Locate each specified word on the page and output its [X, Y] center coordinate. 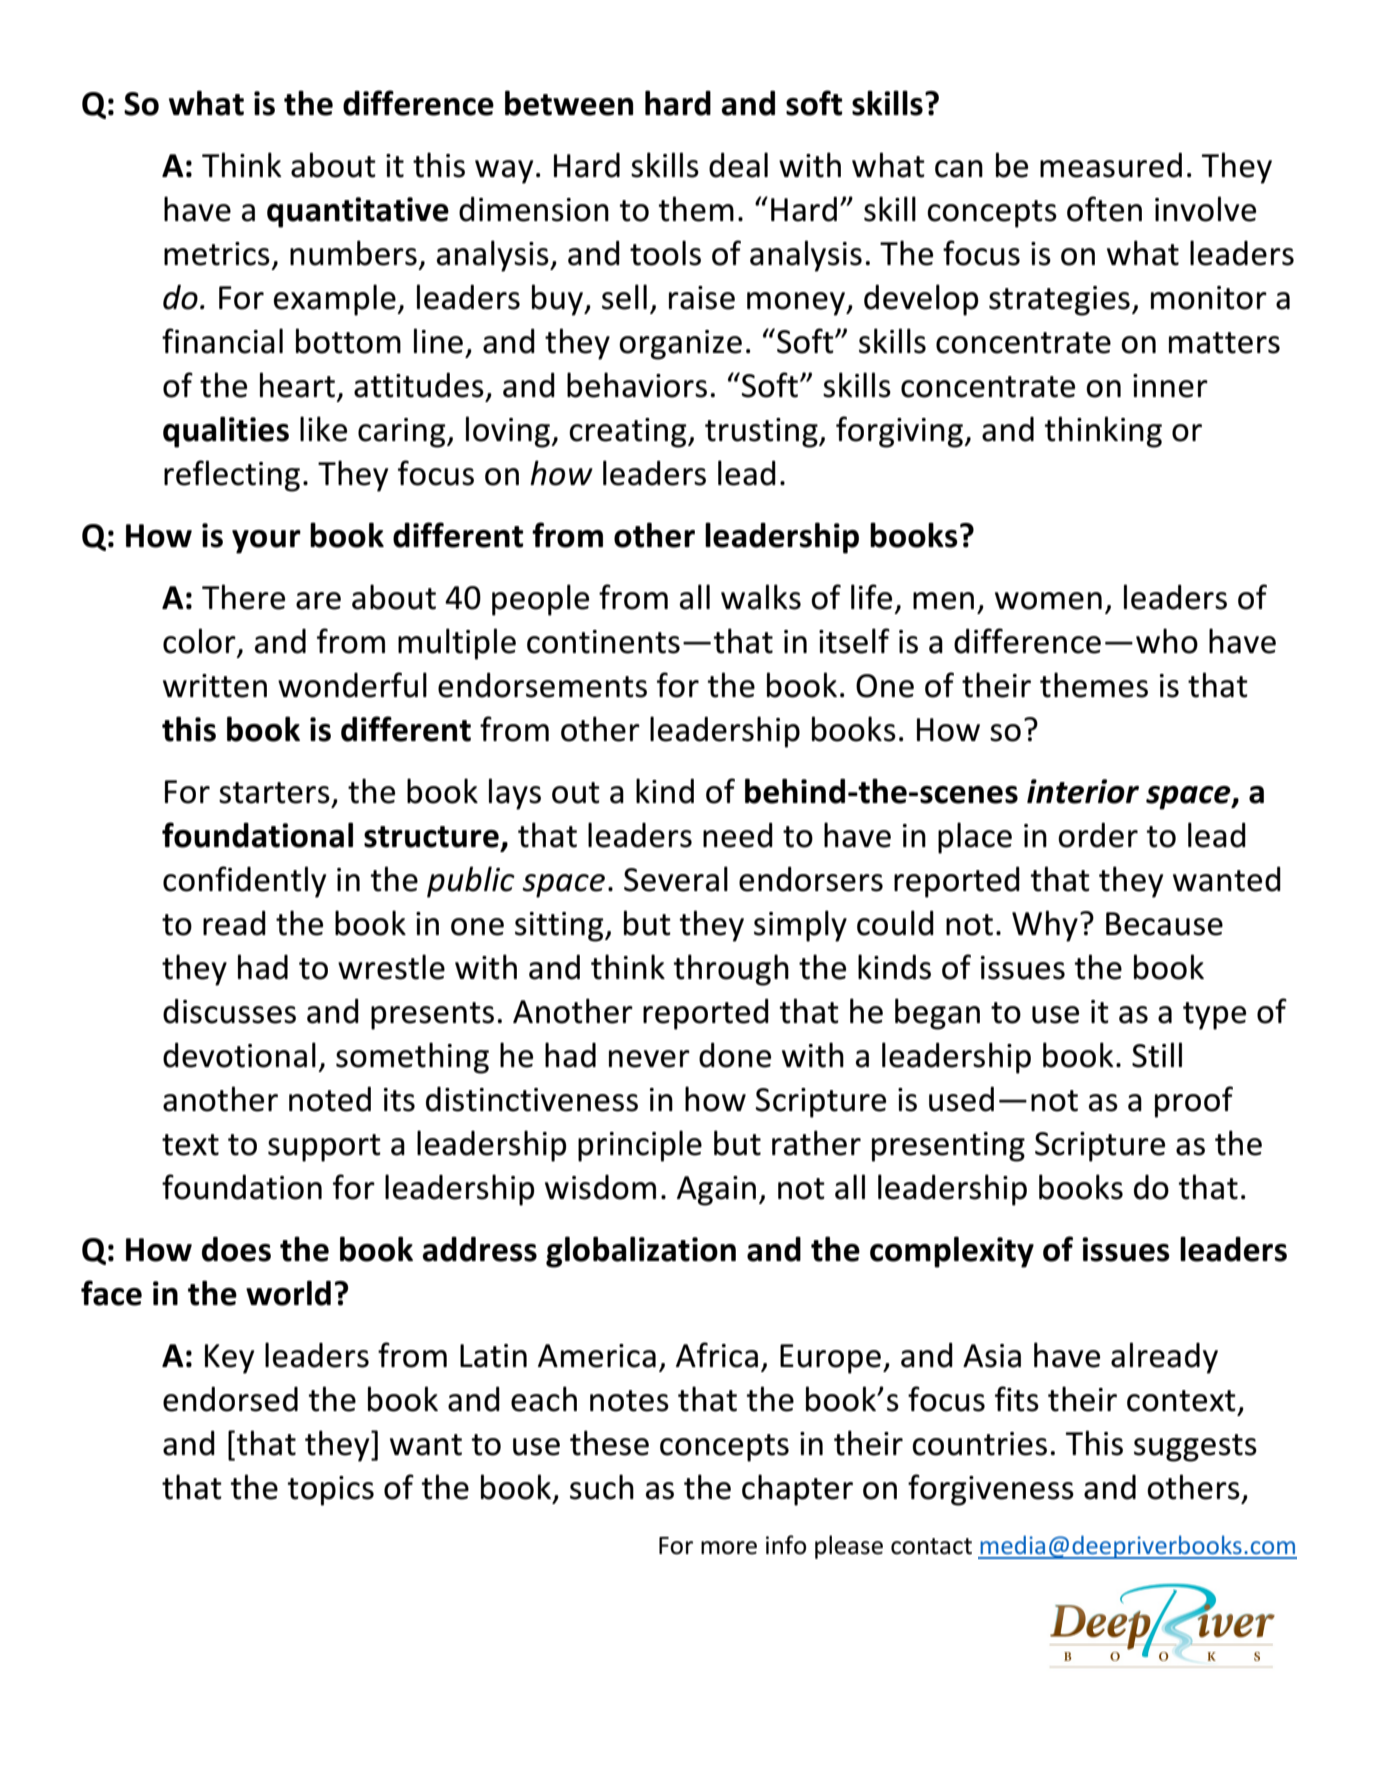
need [738, 835]
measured [1111, 165]
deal [738, 165]
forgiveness [991, 1490]
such [602, 1487]
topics [330, 1491]
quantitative [358, 212]
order [1098, 835]
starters [274, 793]
